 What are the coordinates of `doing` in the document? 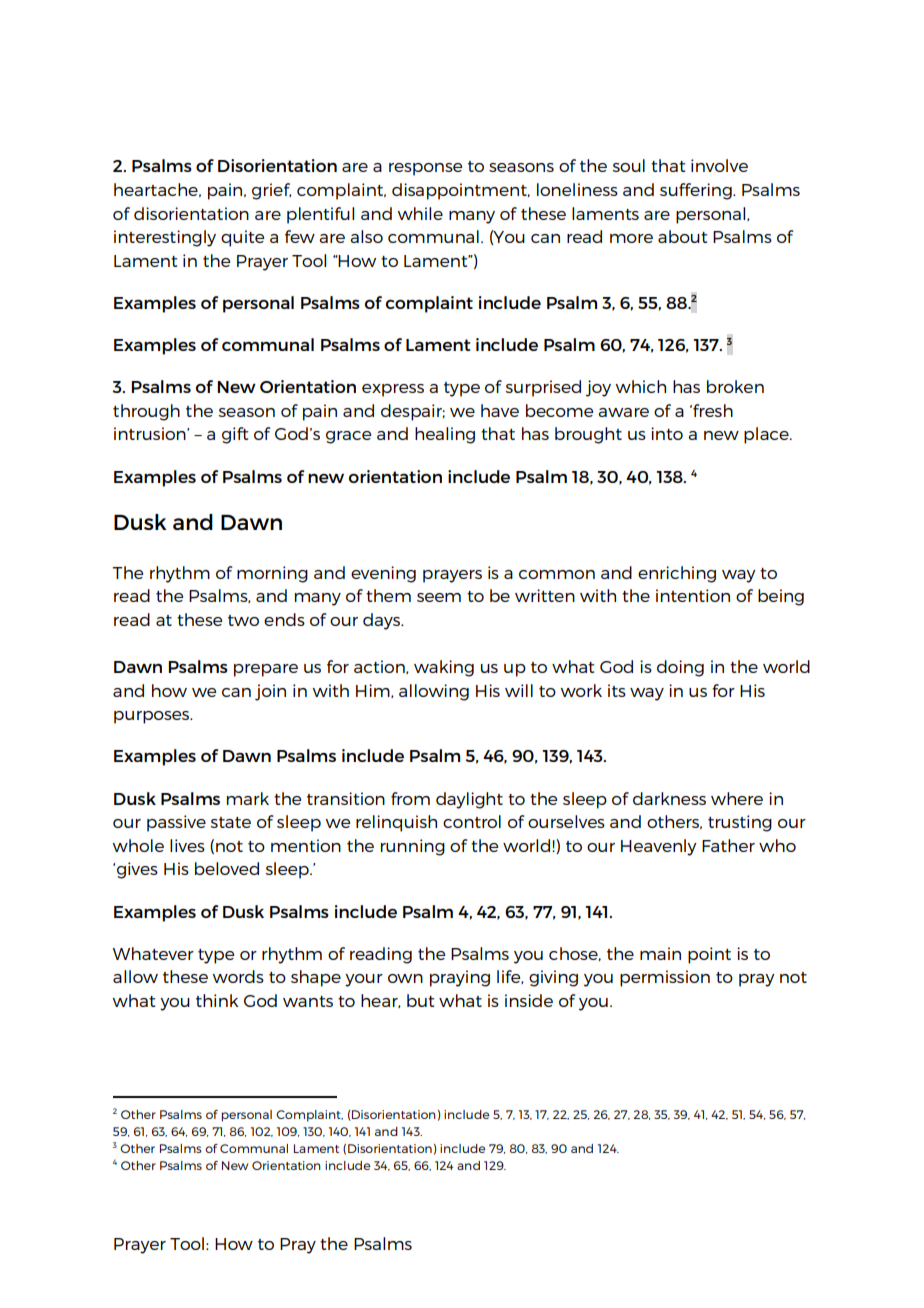 It's located at (680, 668).
